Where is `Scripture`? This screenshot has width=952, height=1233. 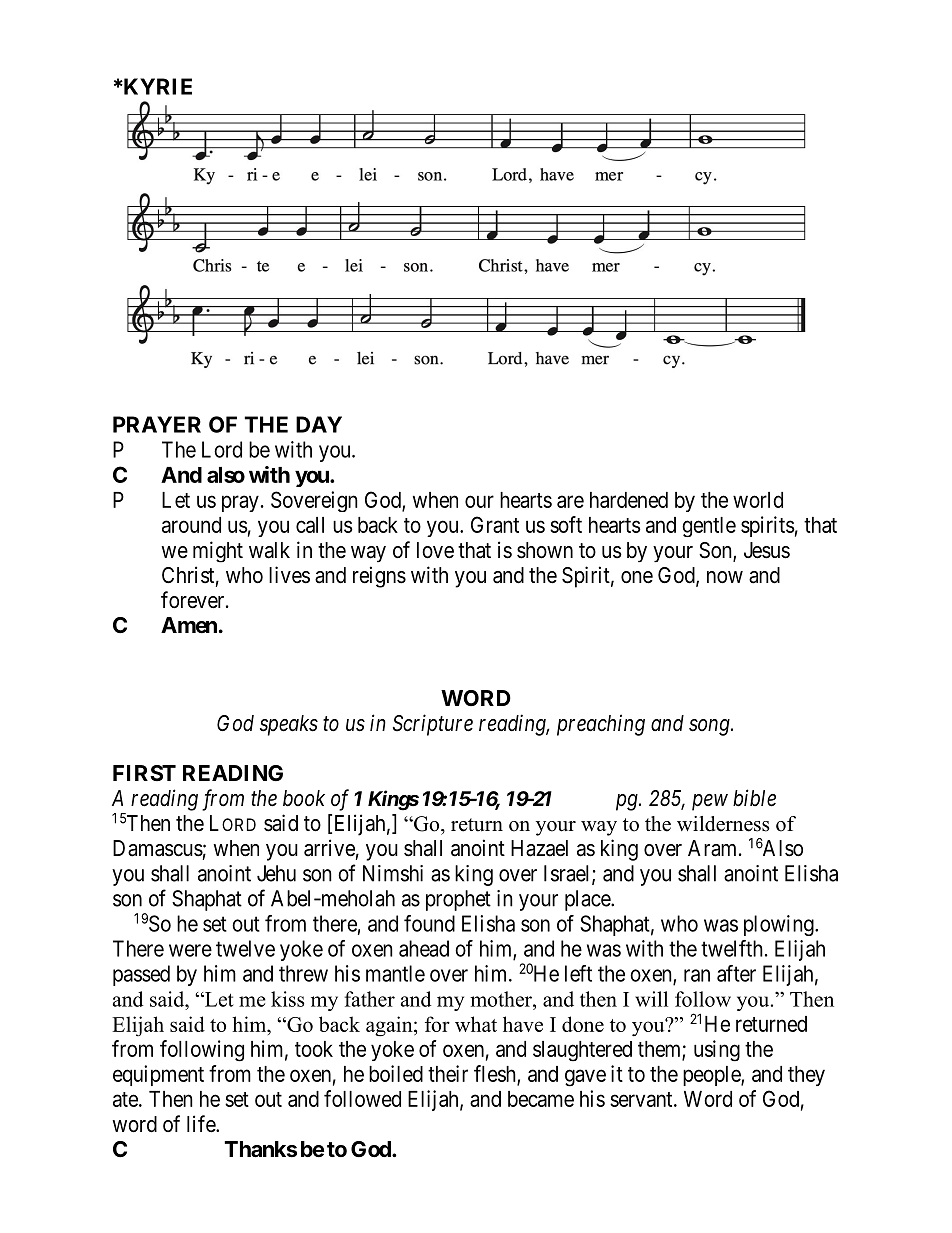
Scripture is located at coordinates (433, 725).
